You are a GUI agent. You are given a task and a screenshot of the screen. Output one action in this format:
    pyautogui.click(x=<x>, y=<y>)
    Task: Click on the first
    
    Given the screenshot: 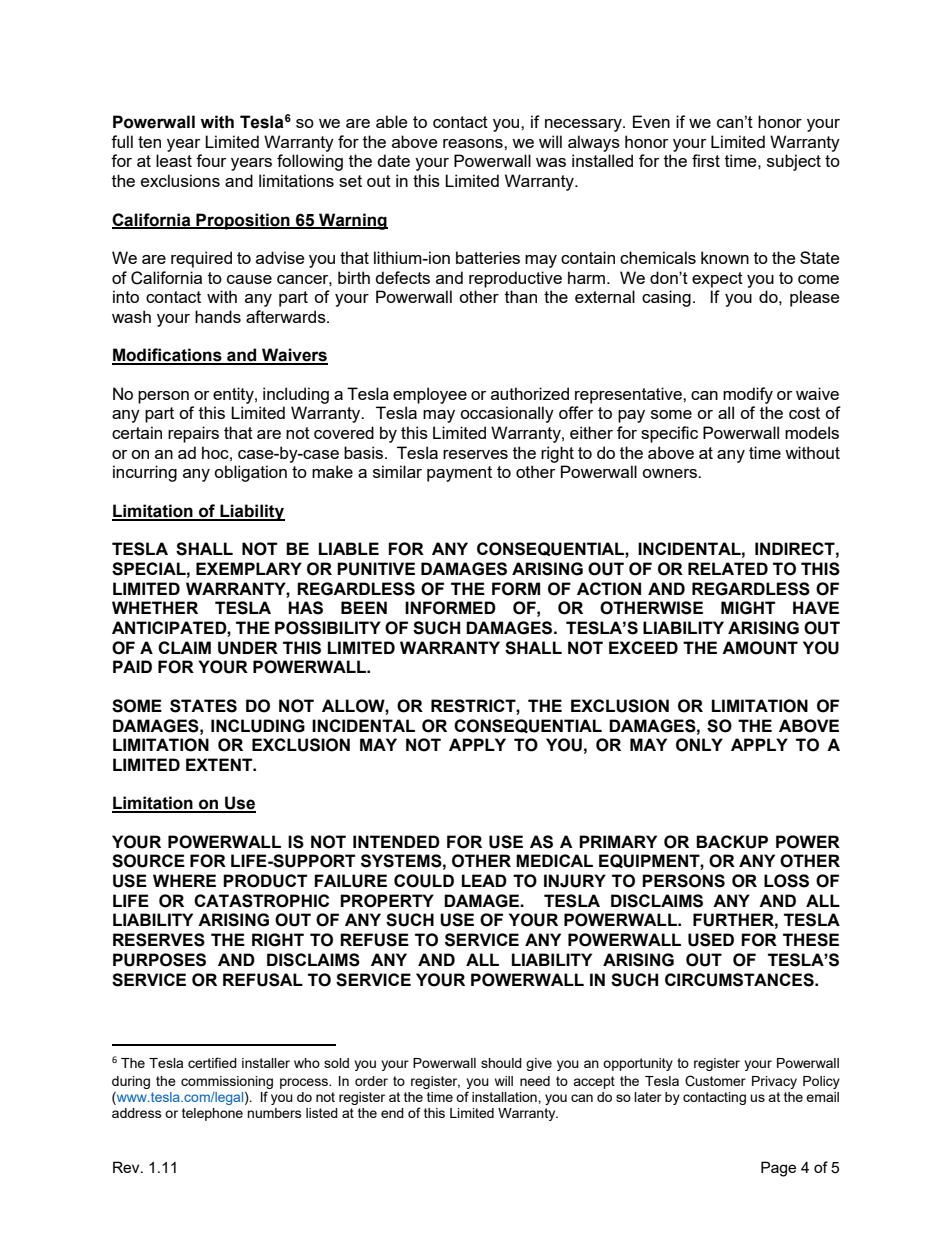 What is the action you would take?
    pyautogui.click(x=706, y=160)
